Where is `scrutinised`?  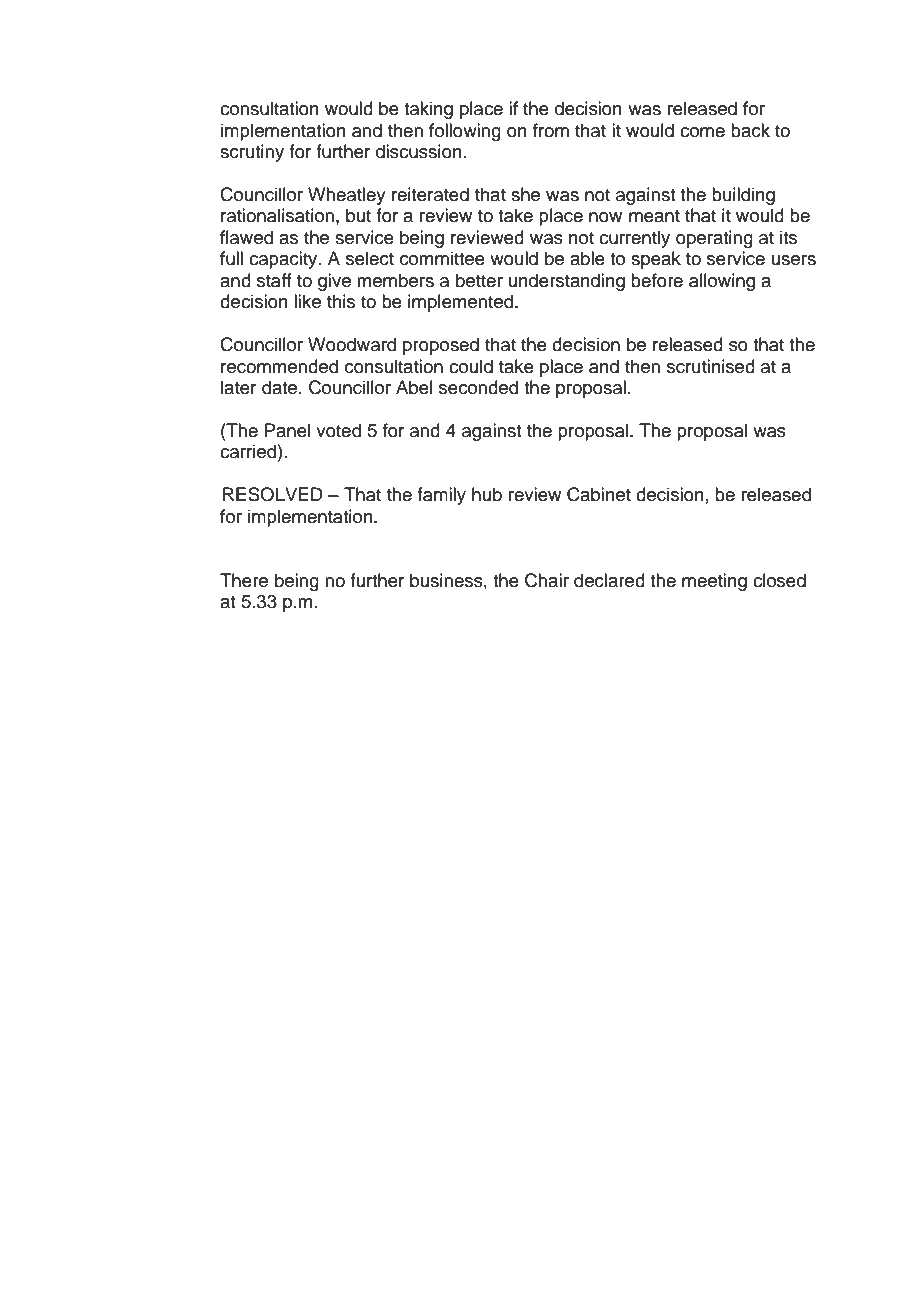 scrutinised is located at coordinates (711, 366).
